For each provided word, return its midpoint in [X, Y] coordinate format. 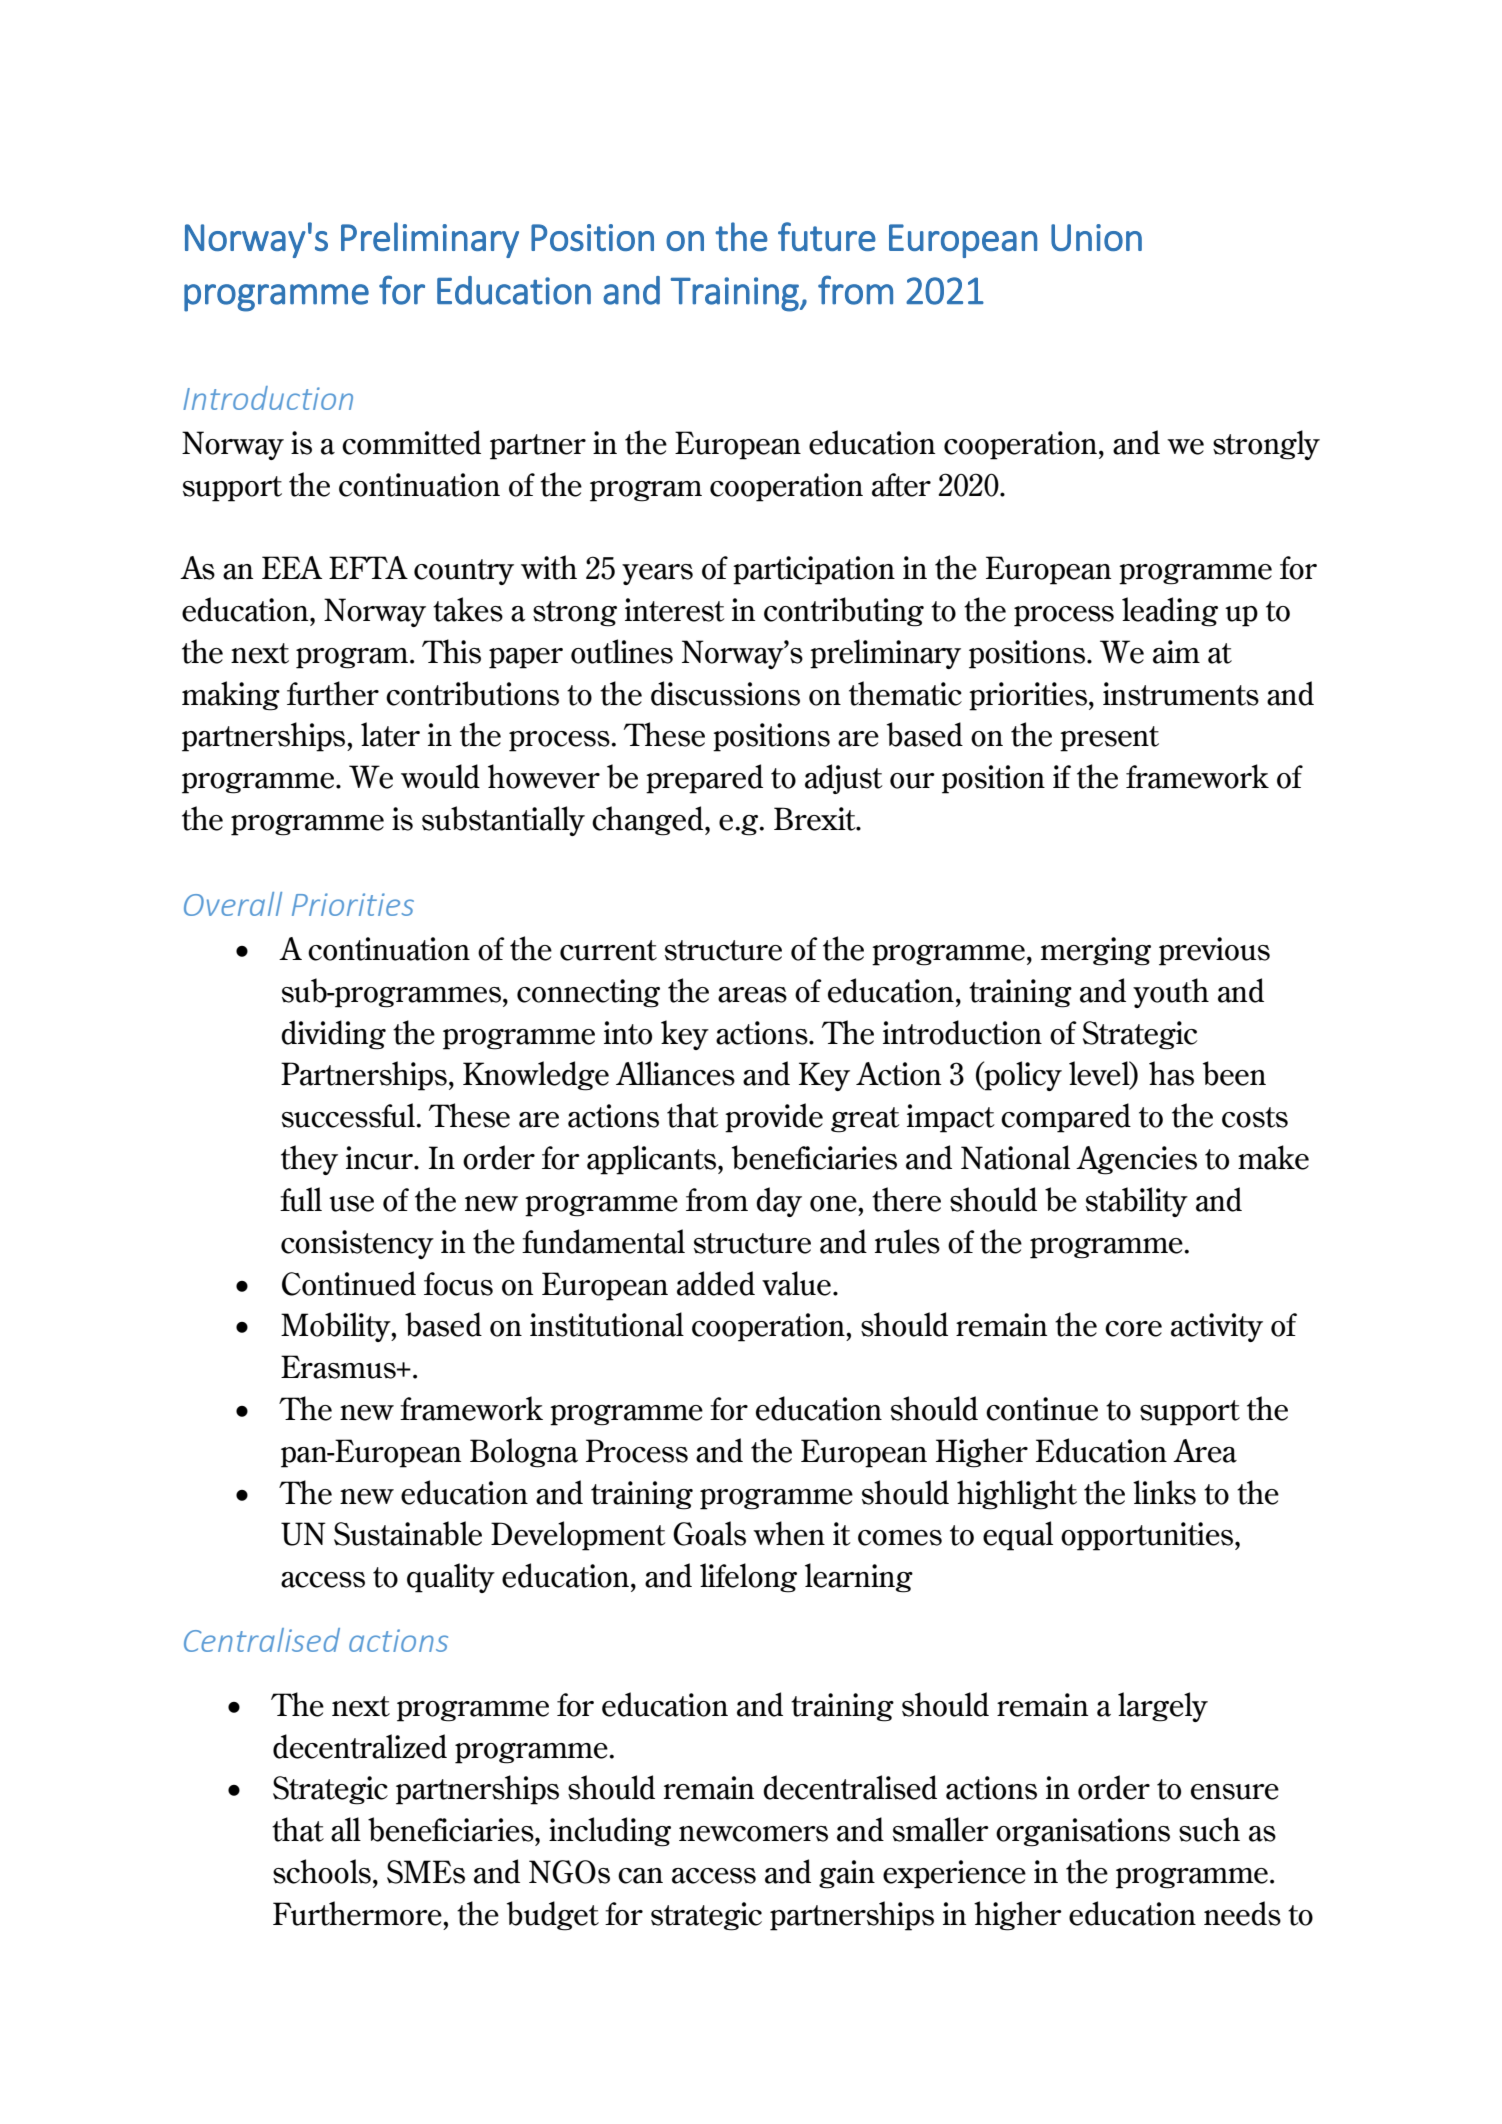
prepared [704, 779]
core [1133, 1329]
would [440, 776]
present [1109, 739]
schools [322, 1871]
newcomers [753, 1834]
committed [411, 442]
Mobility [337, 1327]
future [827, 236]
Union [1096, 237]
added [716, 1283]
